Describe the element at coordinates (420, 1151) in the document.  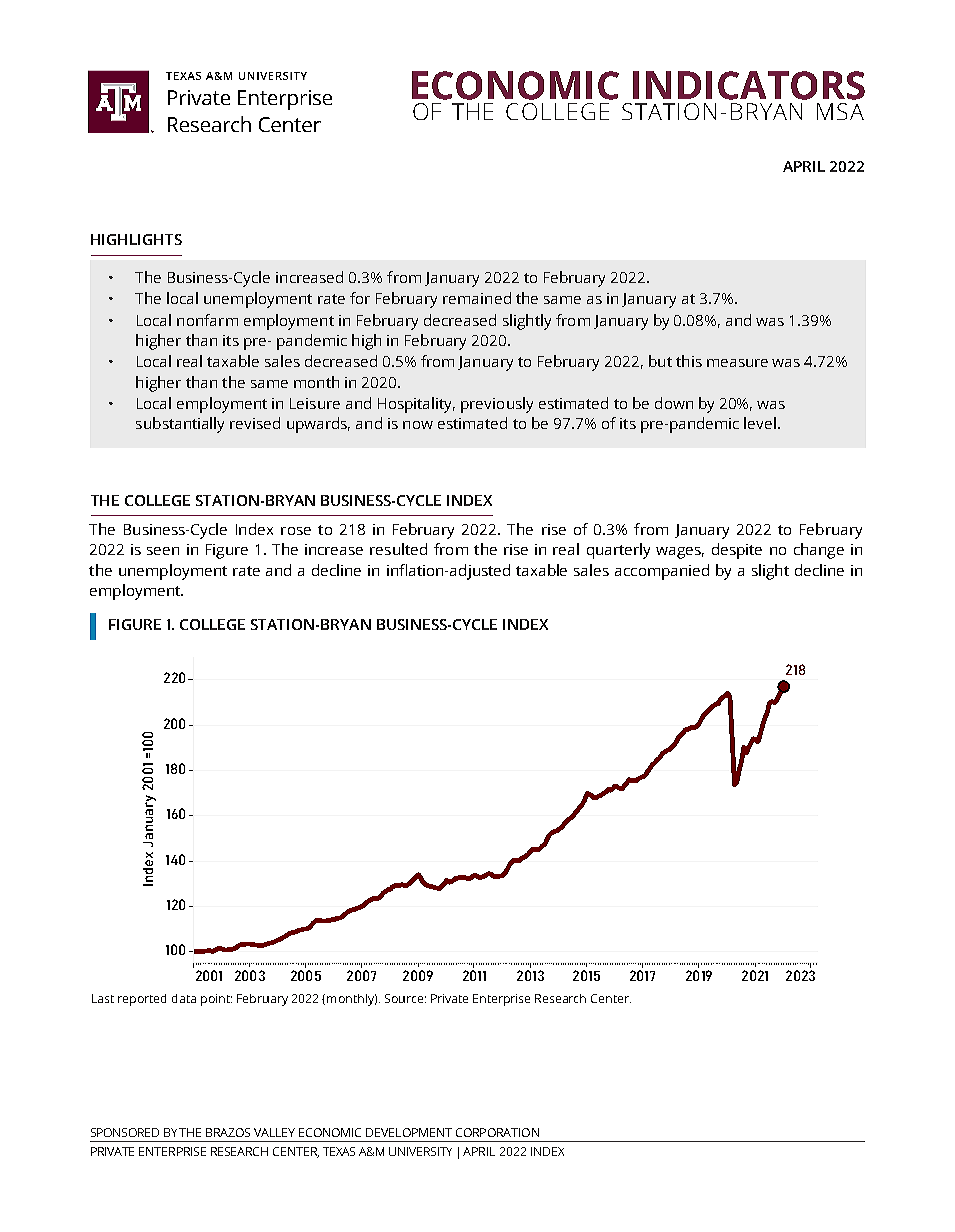
I see `UNIVERSITY` at that location.
